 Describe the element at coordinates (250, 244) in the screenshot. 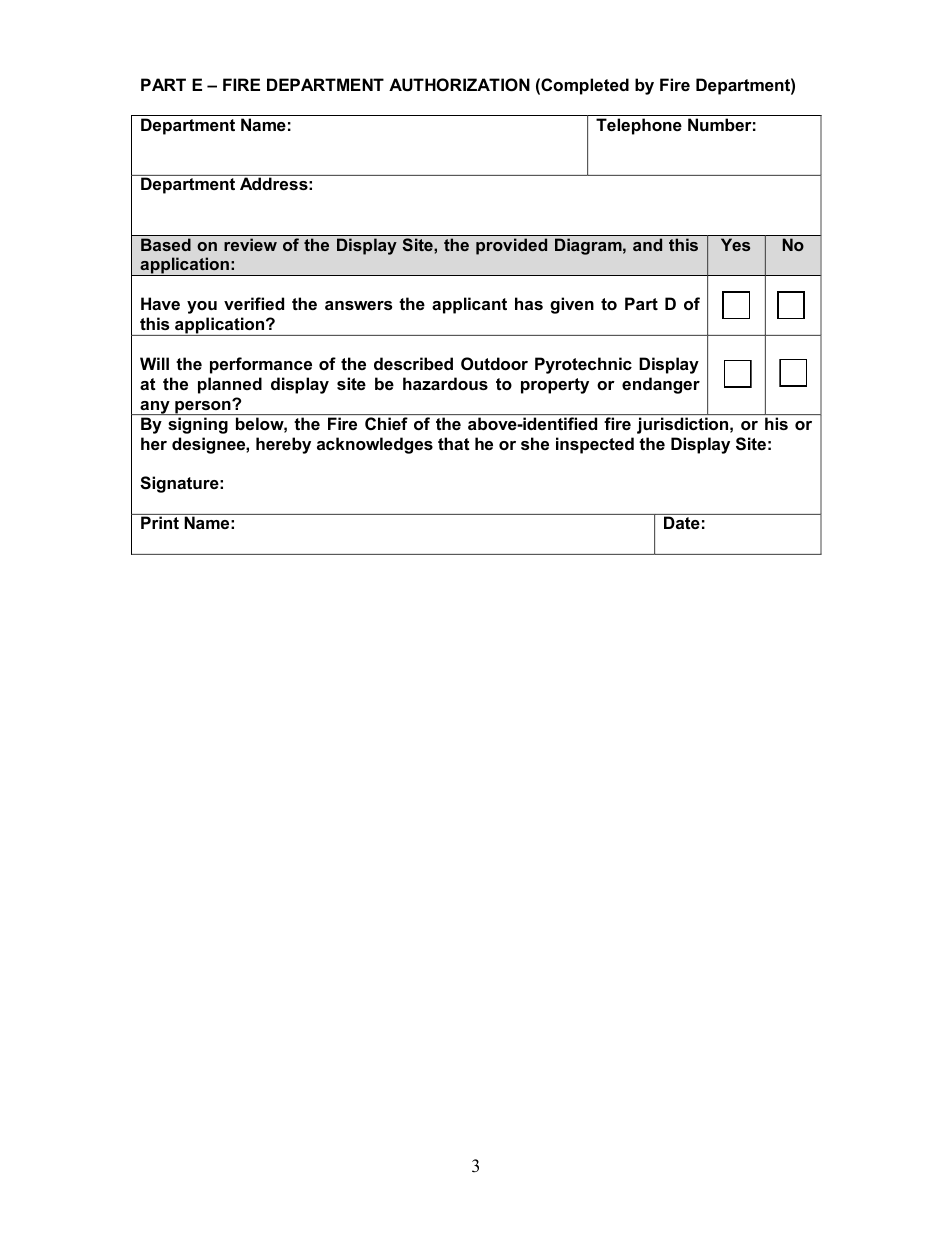

I see `review` at that location.
